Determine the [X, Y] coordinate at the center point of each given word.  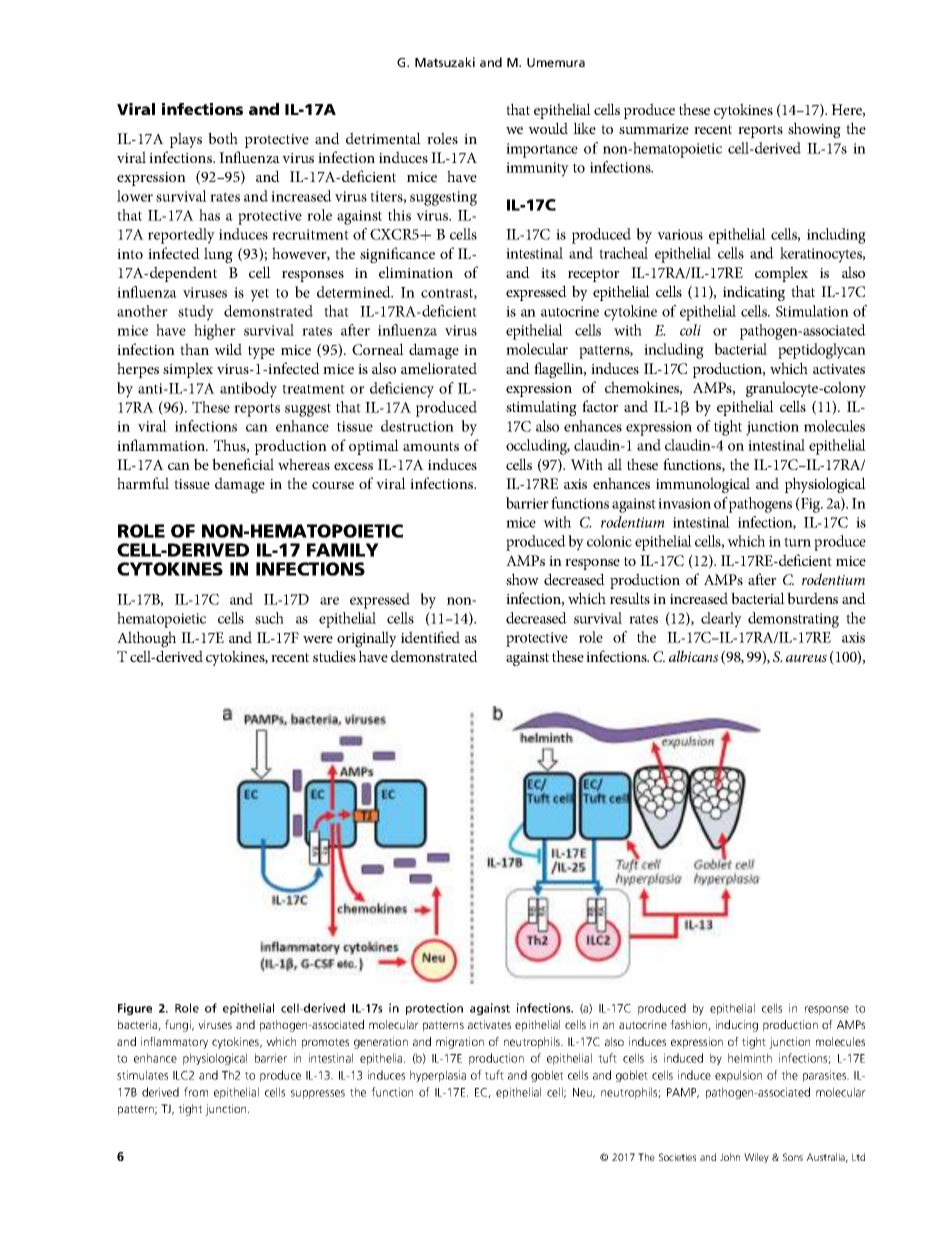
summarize [654, 129]
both [223, 138]
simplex [188, 370]
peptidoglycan [822, 351]
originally [367, 639]
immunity [537, 169]
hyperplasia [438, 1076]
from [196, 1092]
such [269, 618]
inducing [737, 1026]
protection [434, 1009]
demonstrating [793, 620]
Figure [135, 1009]
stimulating [541, 408]
